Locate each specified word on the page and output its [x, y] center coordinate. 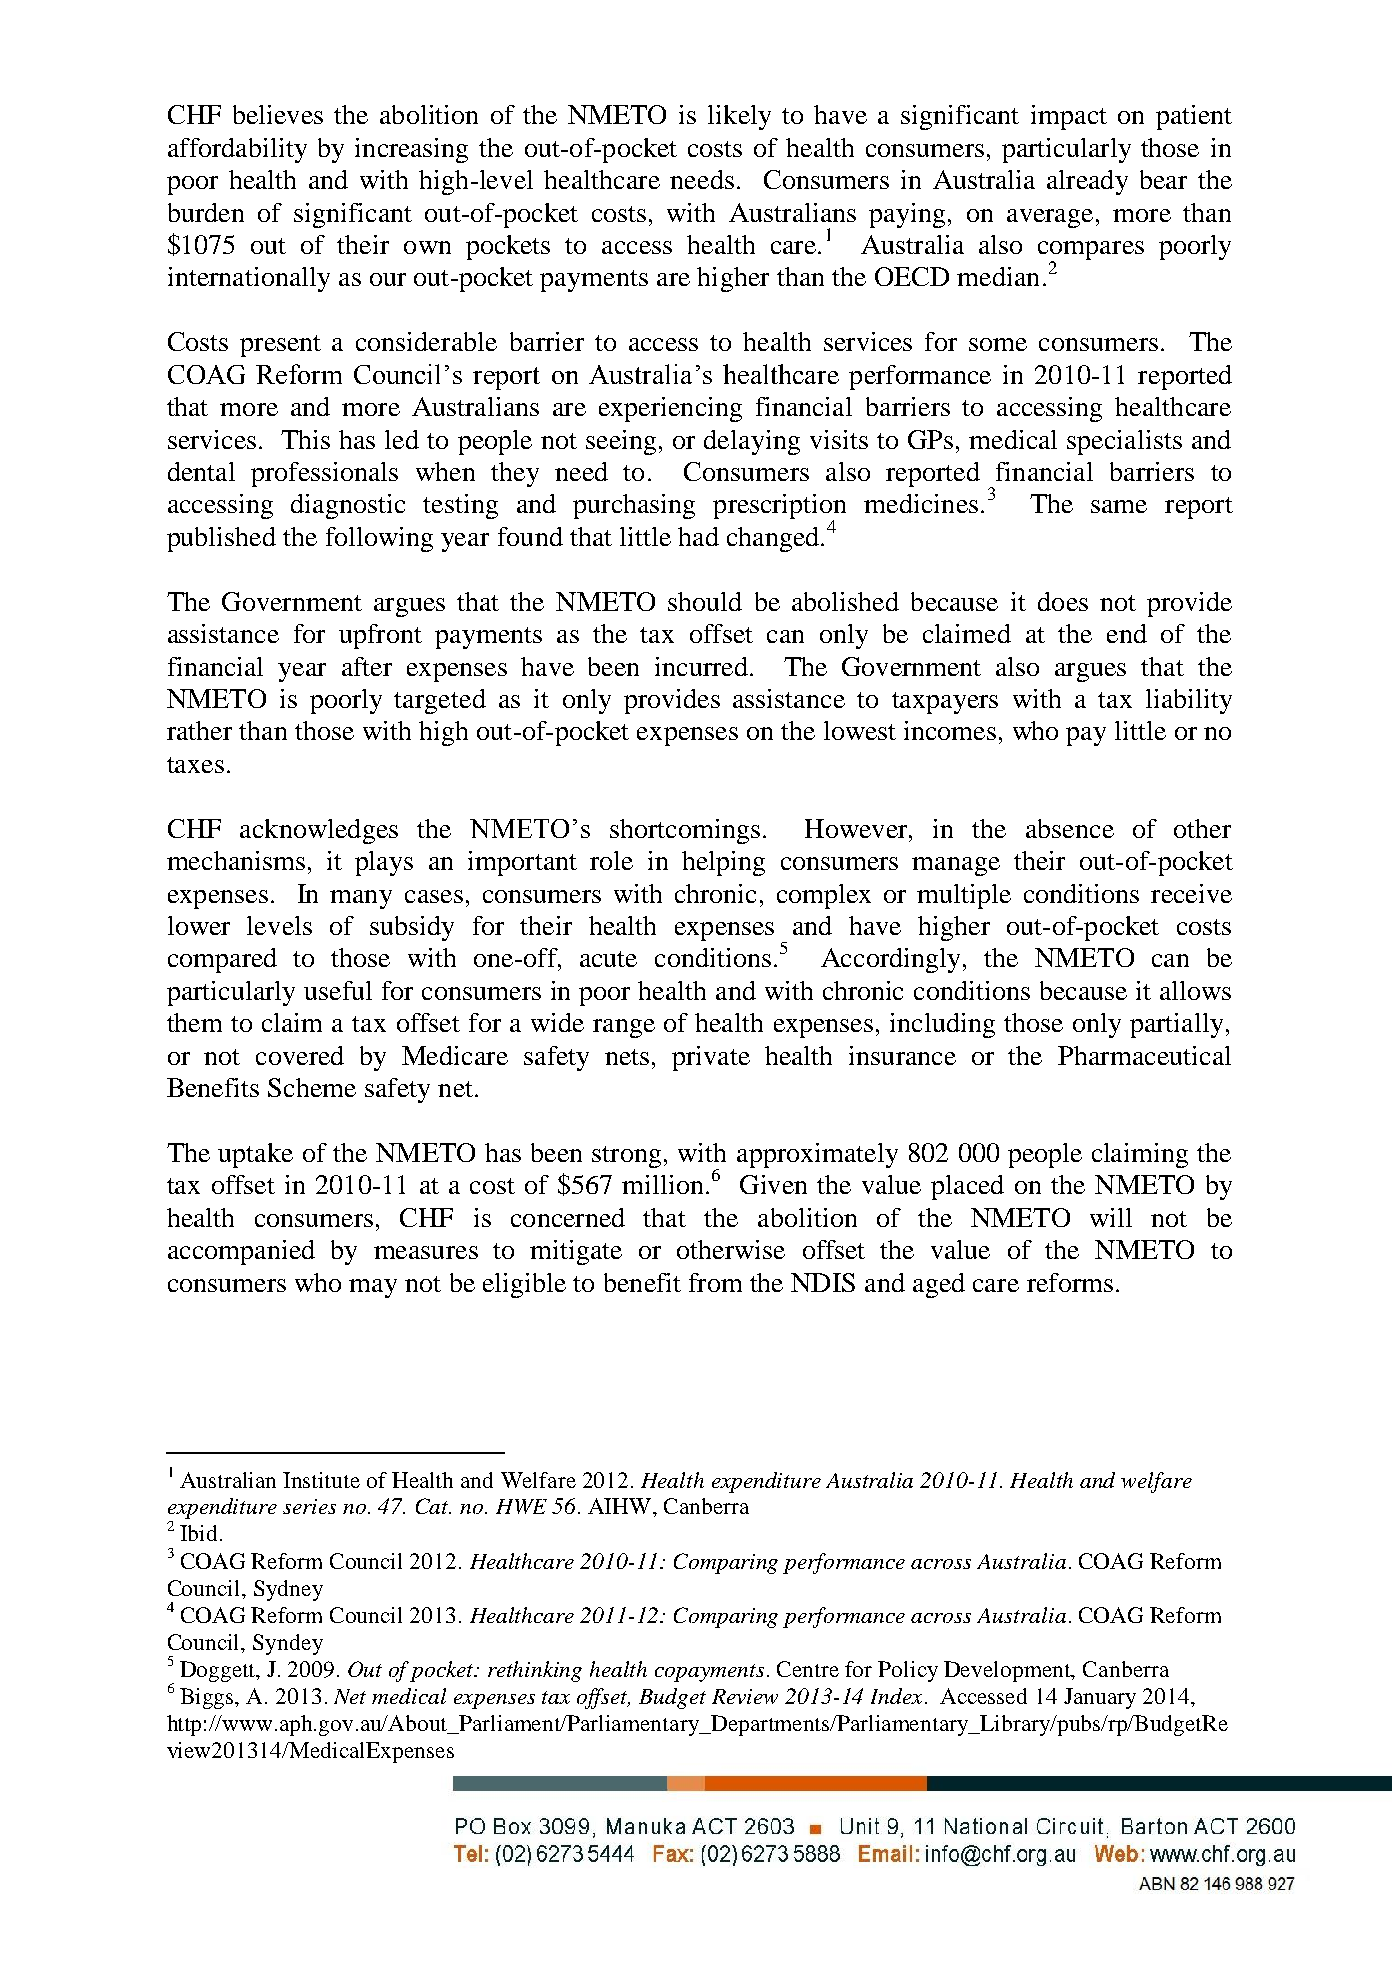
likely [739, 117]
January [1100, 1698]
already [1087, 182]
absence [1070, 828]
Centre [808, 1669]
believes [278, 114]
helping [723, 863]
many [361, 899]
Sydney [288, 1590]
